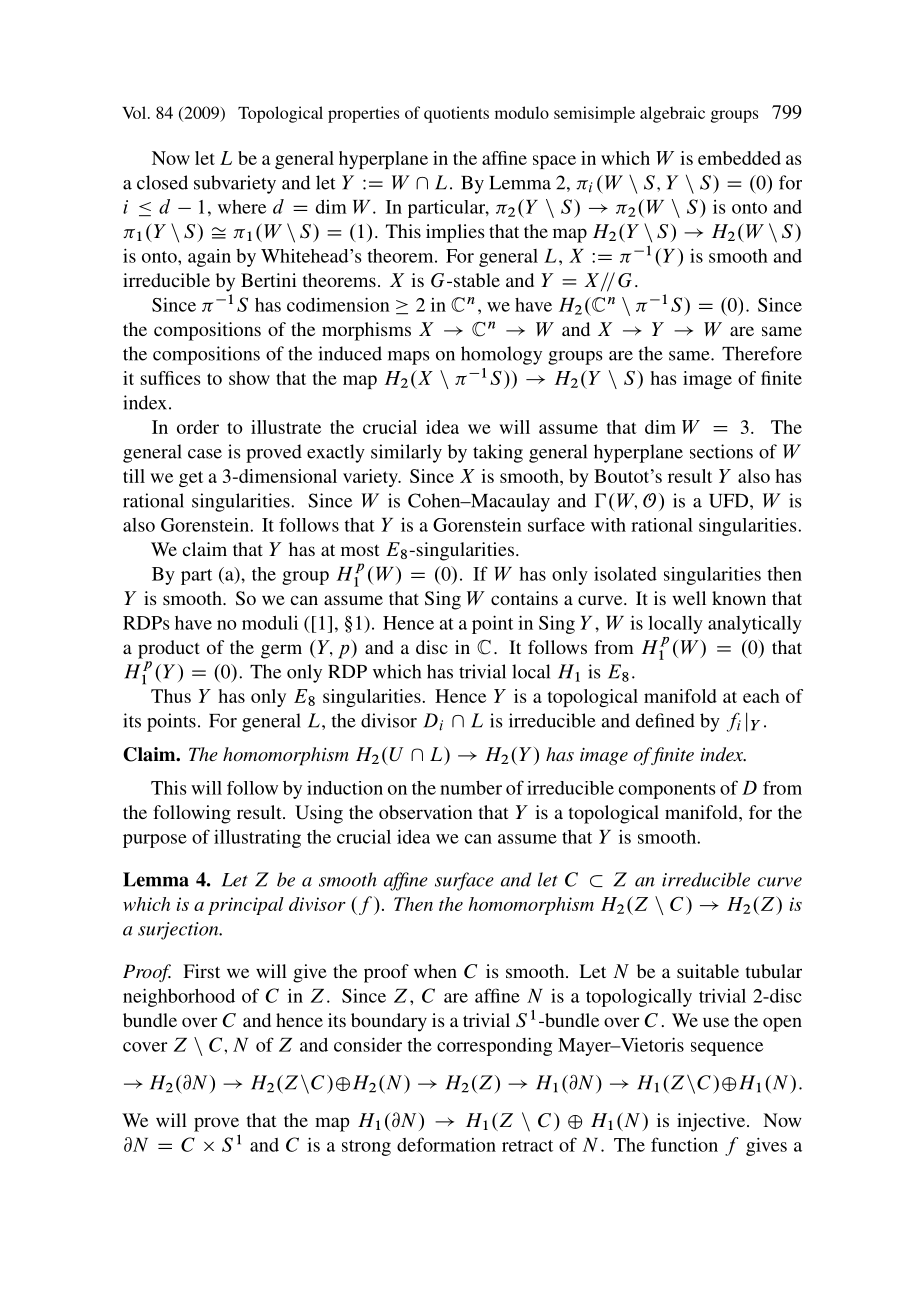 The image size is (924, 1305). Describe the element at coordinates (739, 158) in the page. I see `embedded` at that location.
